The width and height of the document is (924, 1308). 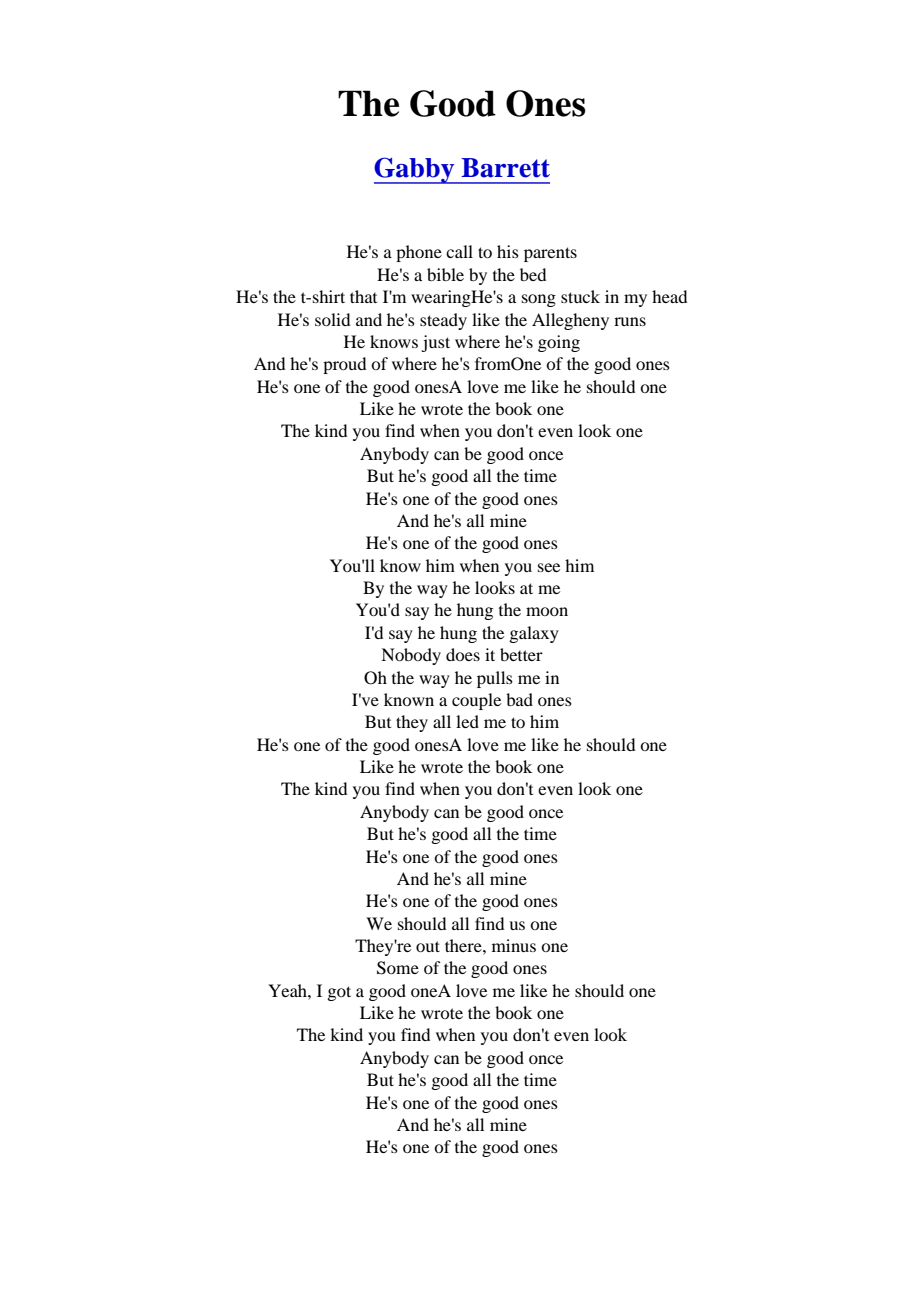 What do you see at coordinates (547, 611) in the document?
I see `moon` at bounding box center [547, 611].
